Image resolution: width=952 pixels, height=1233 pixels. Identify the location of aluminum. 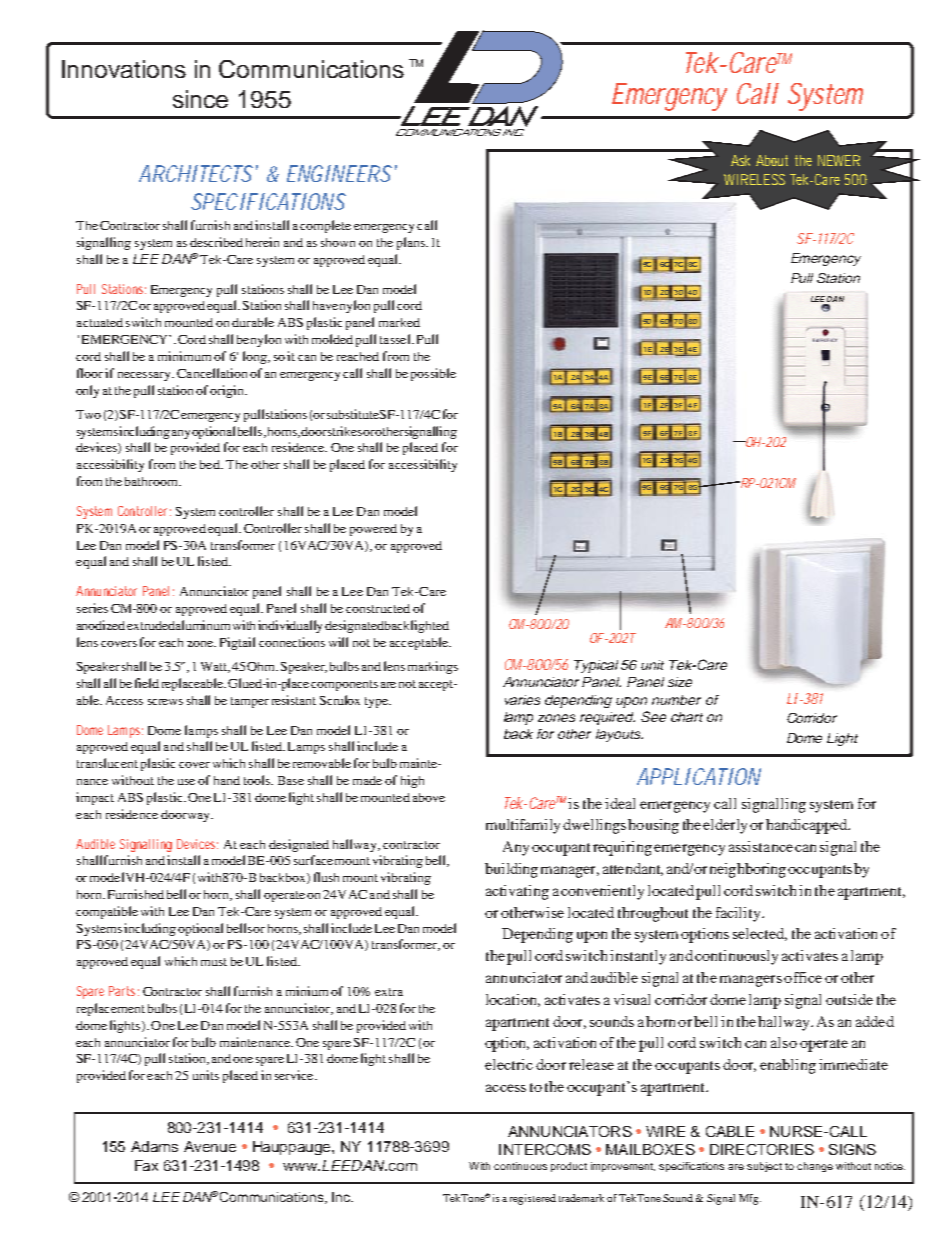
(203, 625).
